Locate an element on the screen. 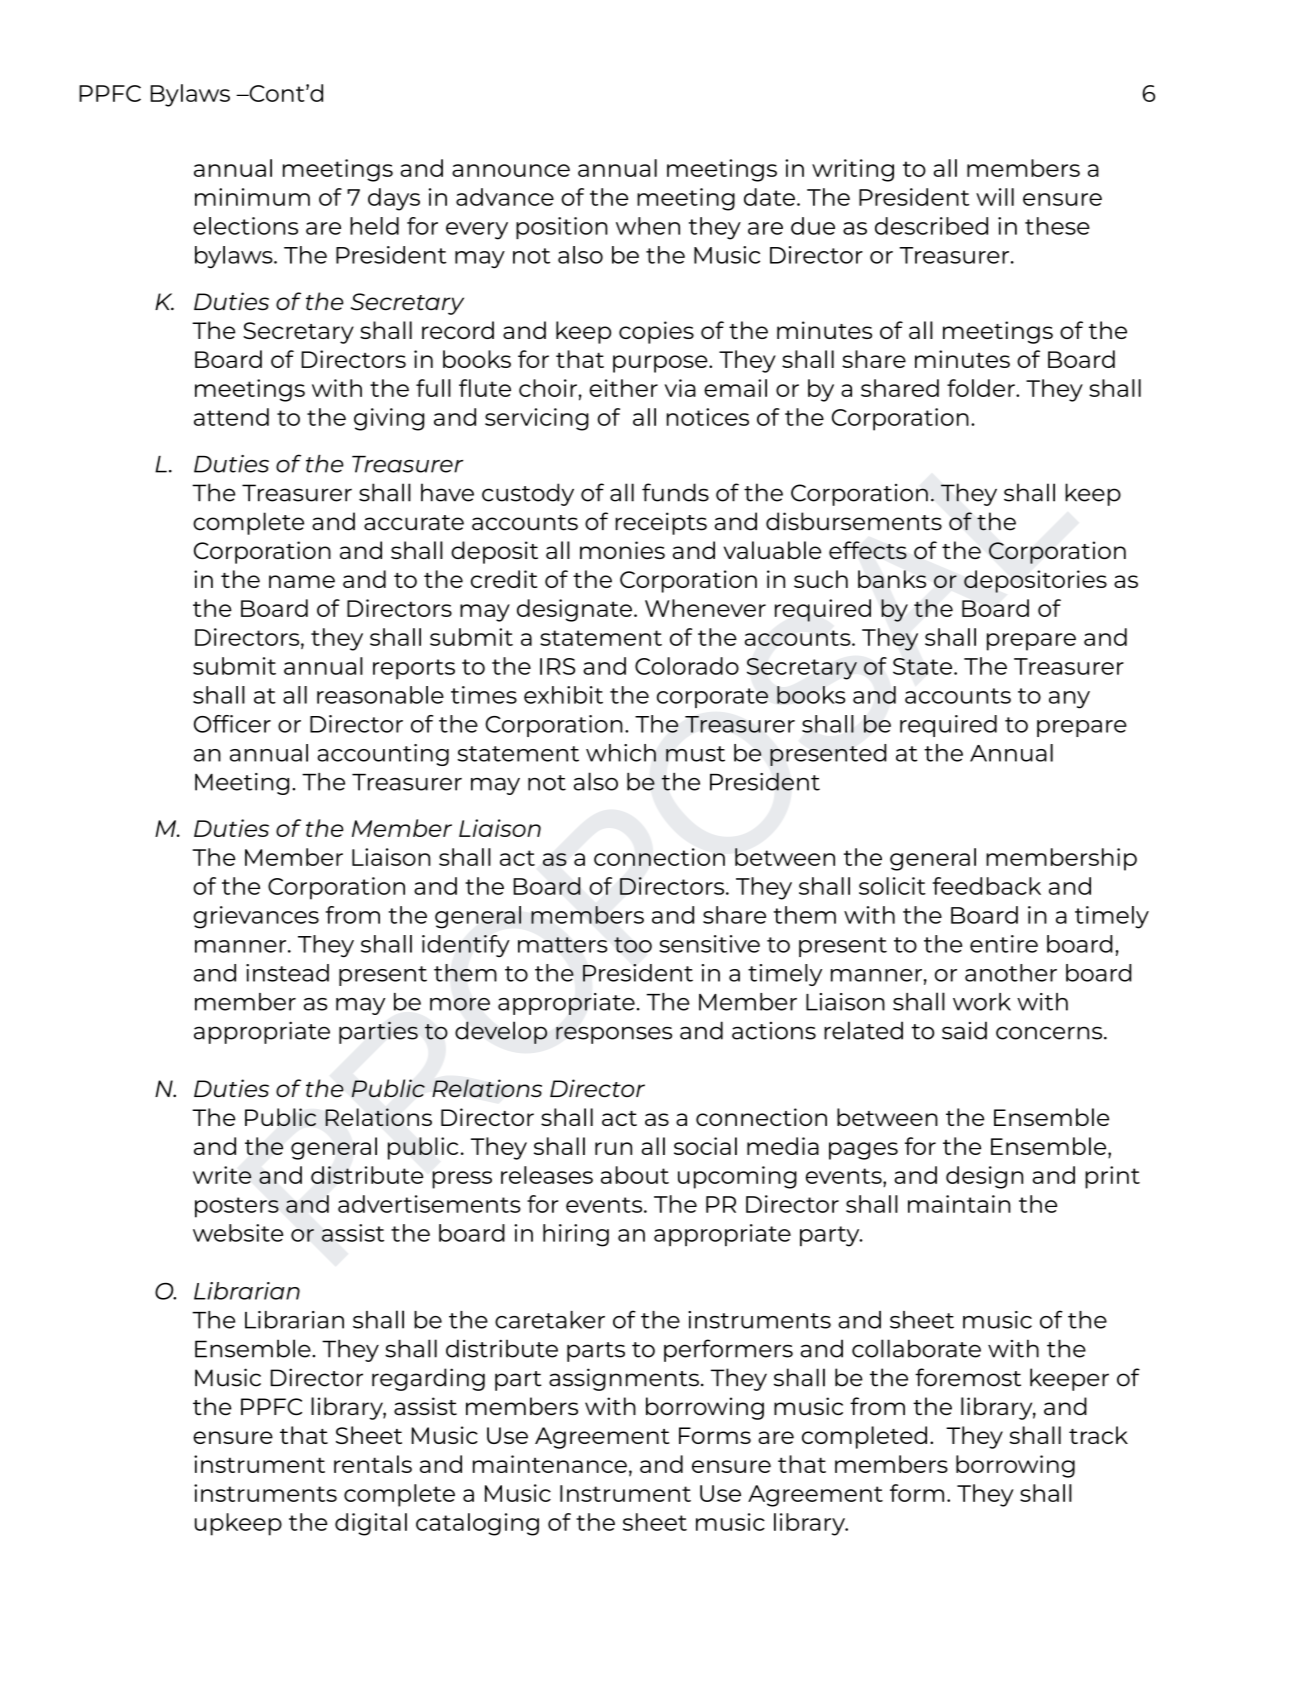  about is located at coordinates (635, 1175).
